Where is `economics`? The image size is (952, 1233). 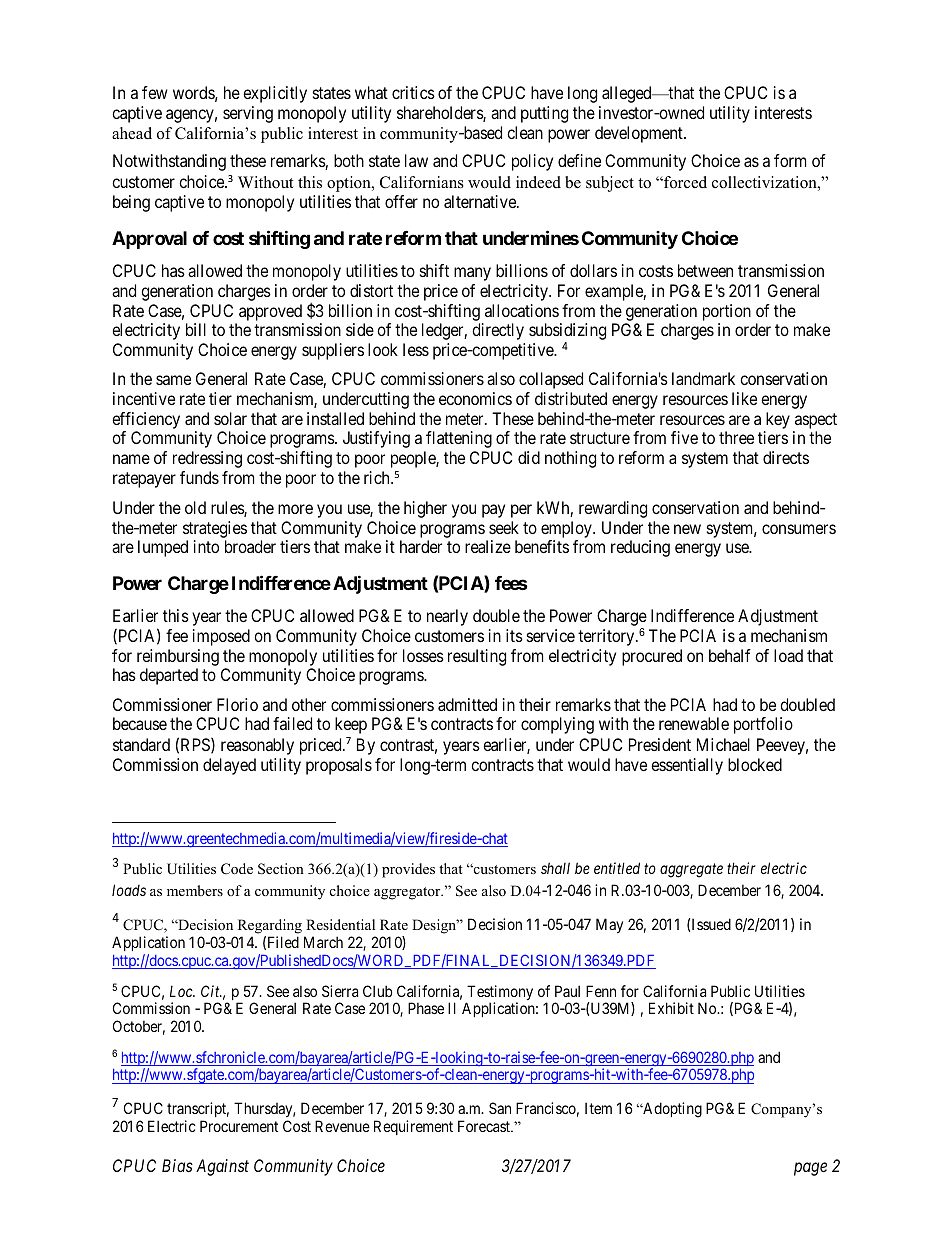 economics is located at coordinates (475, 398).
